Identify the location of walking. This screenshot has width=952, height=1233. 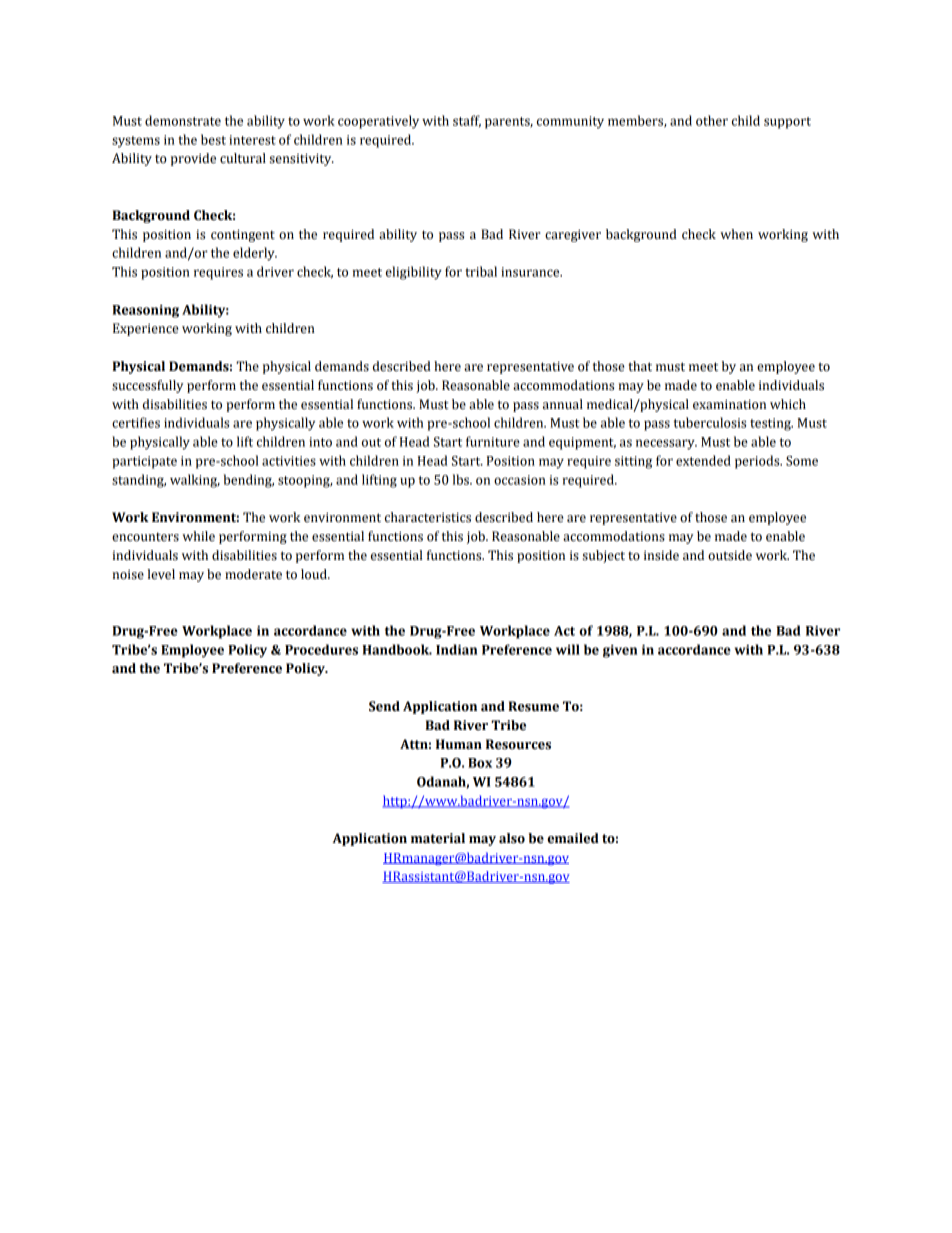
(195, 481).
